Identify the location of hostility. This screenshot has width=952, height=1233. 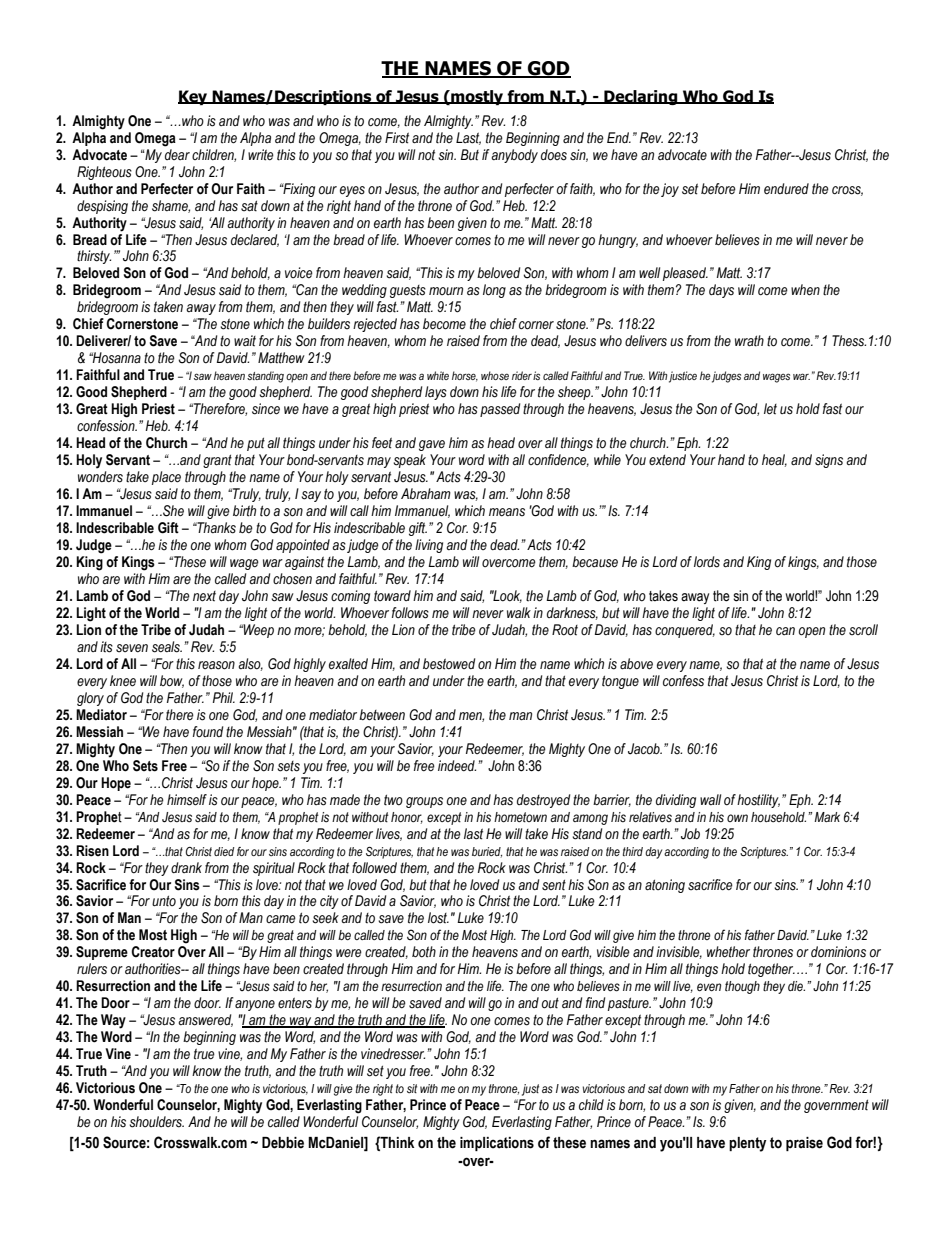
(758, 801).
